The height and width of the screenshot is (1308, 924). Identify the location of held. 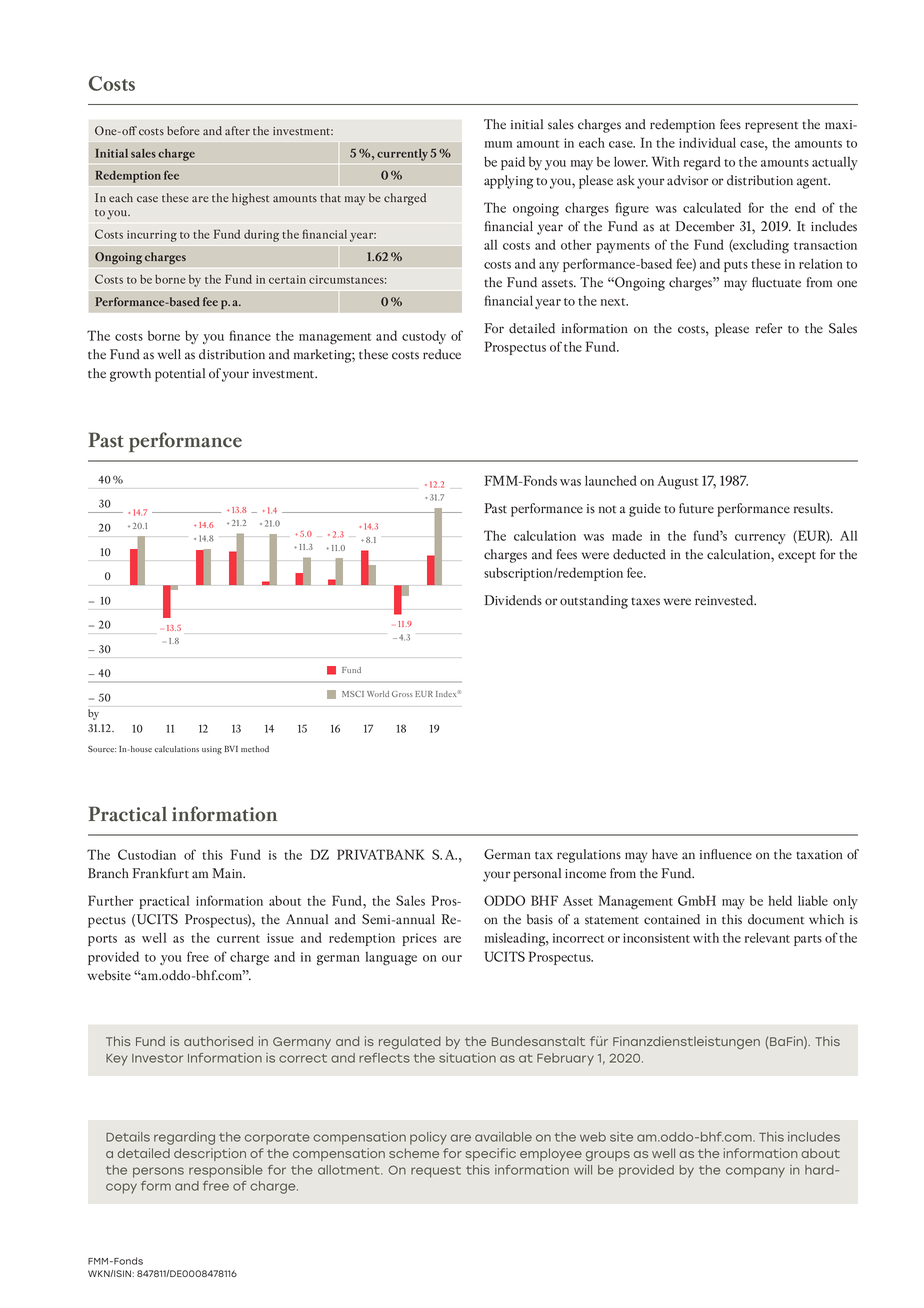
(780, 900).
